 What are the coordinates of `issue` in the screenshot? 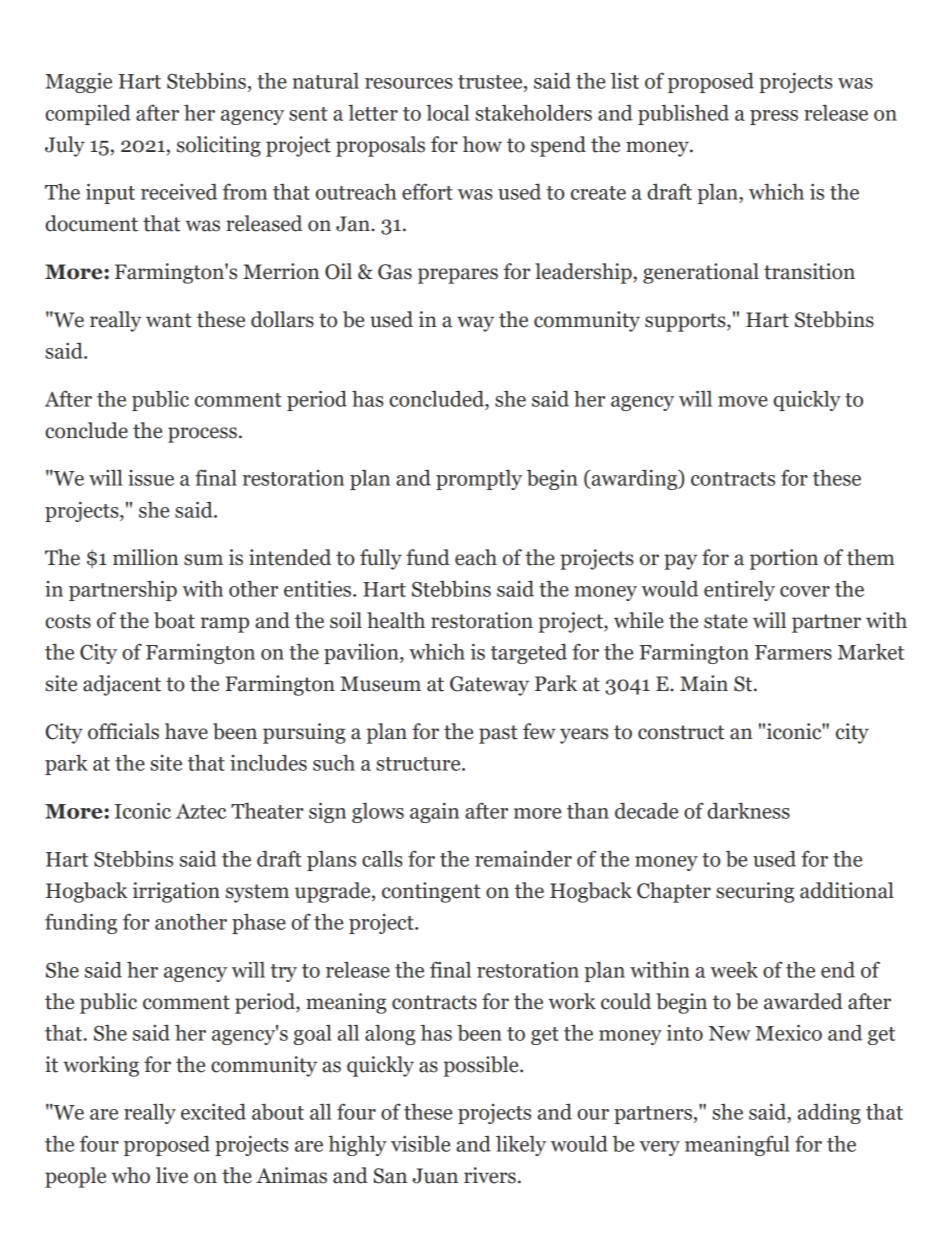 It's located at (151, 478).
